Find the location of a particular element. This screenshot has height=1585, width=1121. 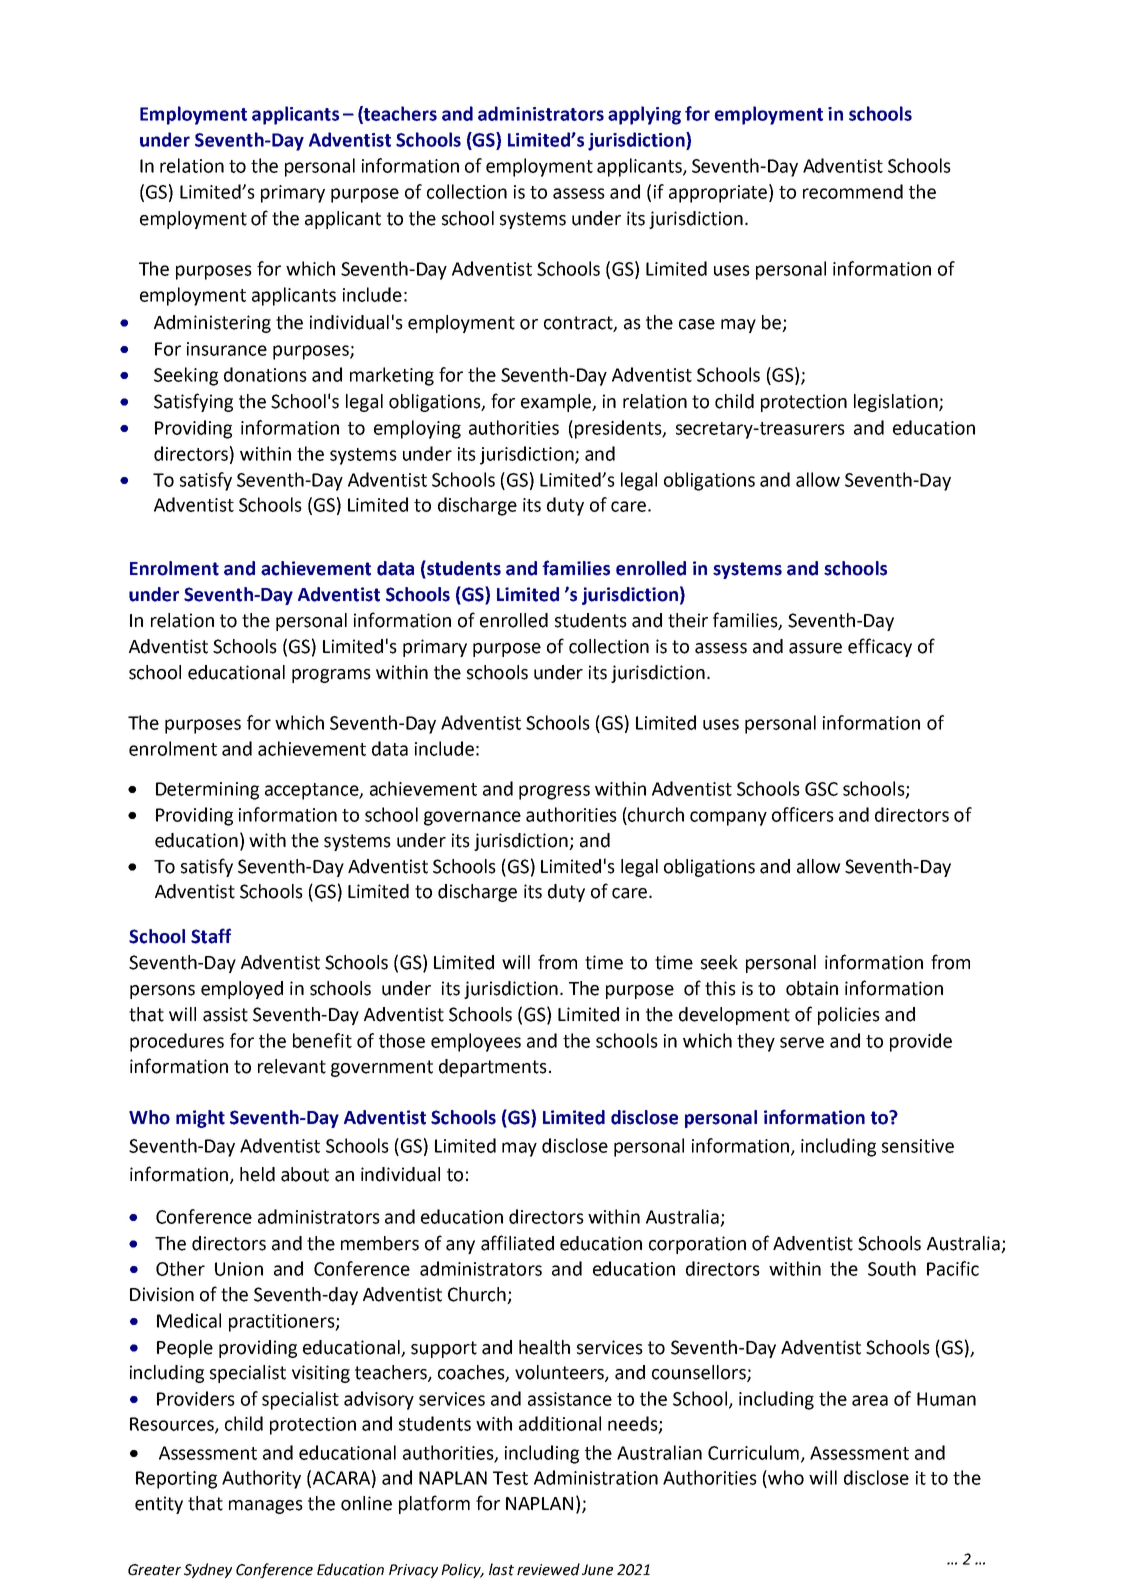

Curriculum is located at coordinates (753, 1452).
